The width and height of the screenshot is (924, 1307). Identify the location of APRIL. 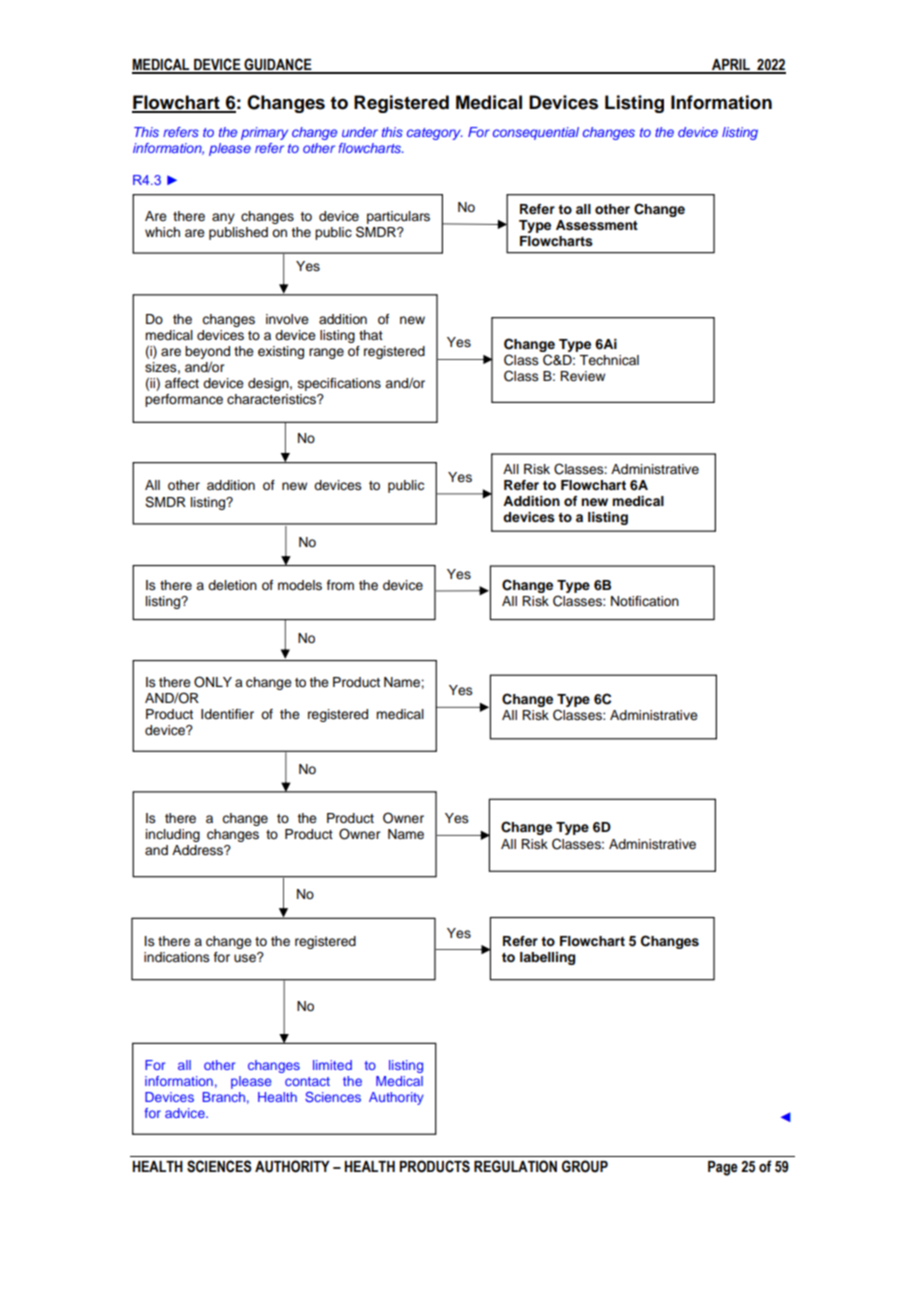
(731, 66).
